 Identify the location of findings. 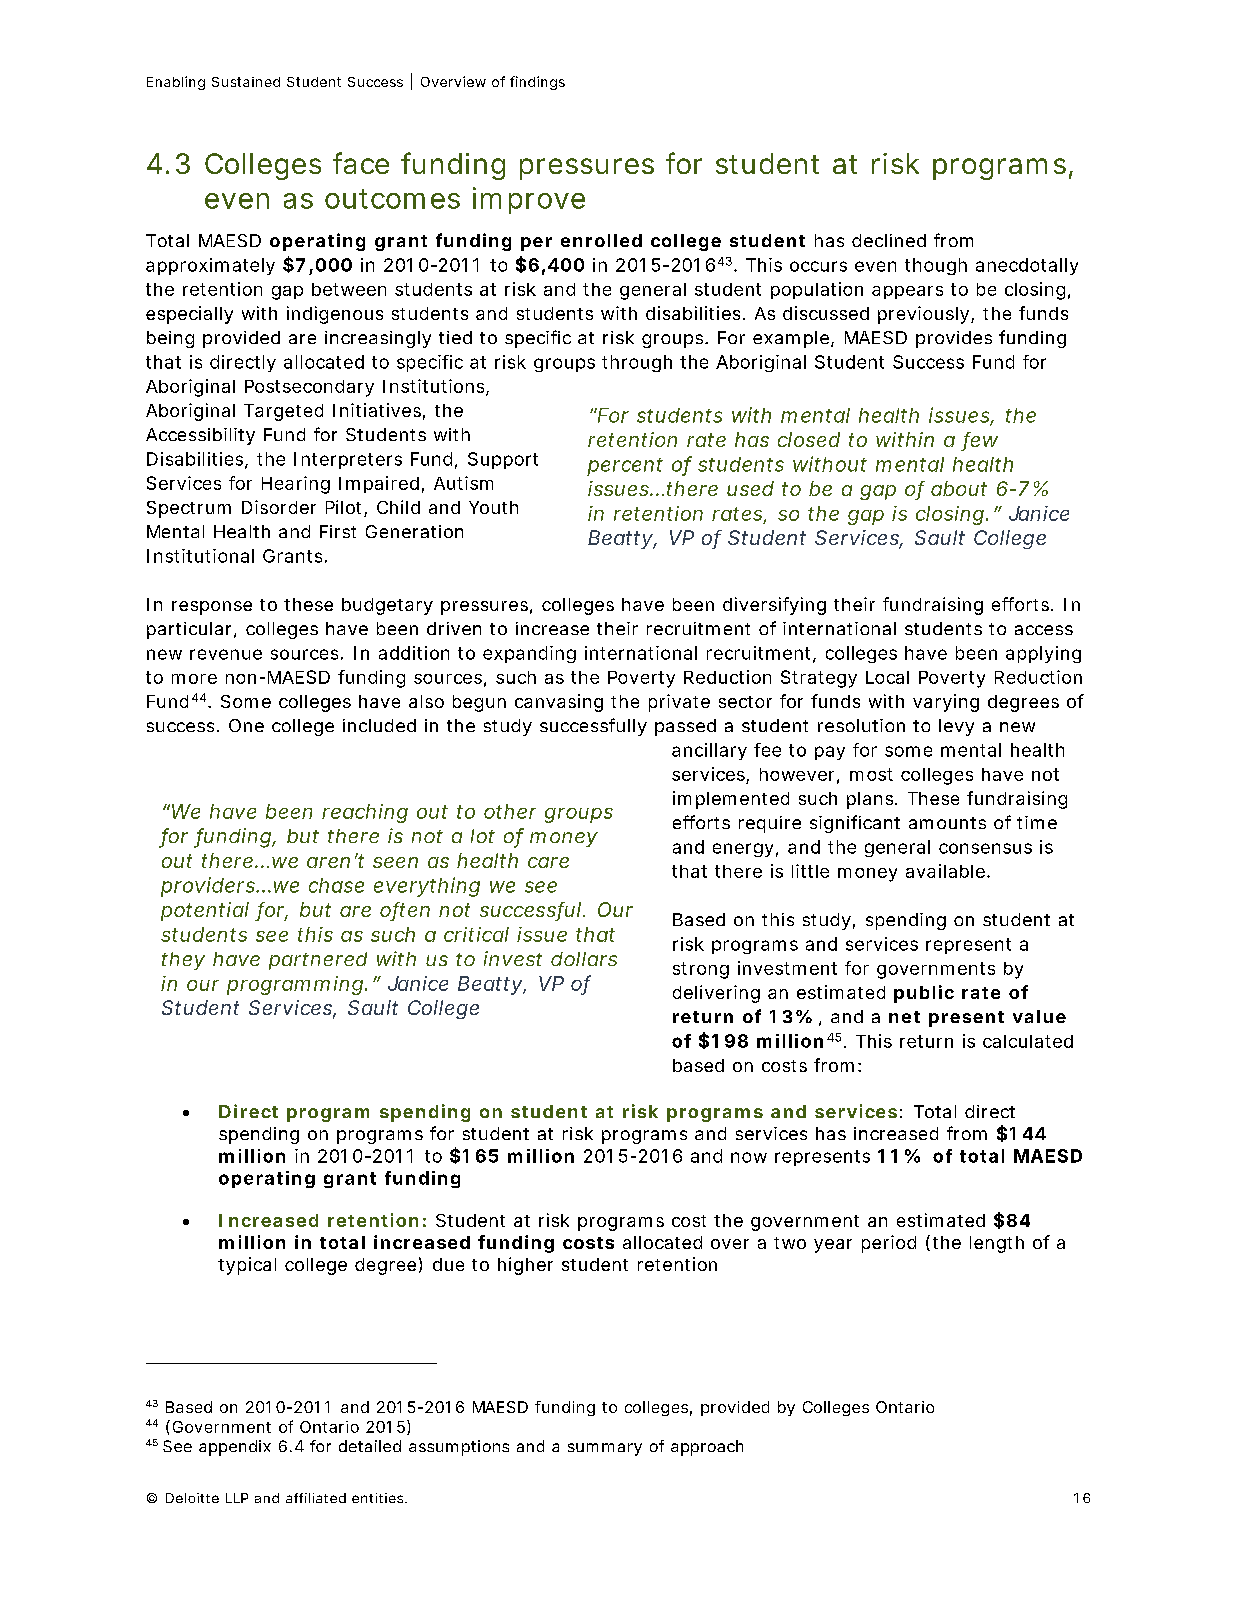
(537, 83).
